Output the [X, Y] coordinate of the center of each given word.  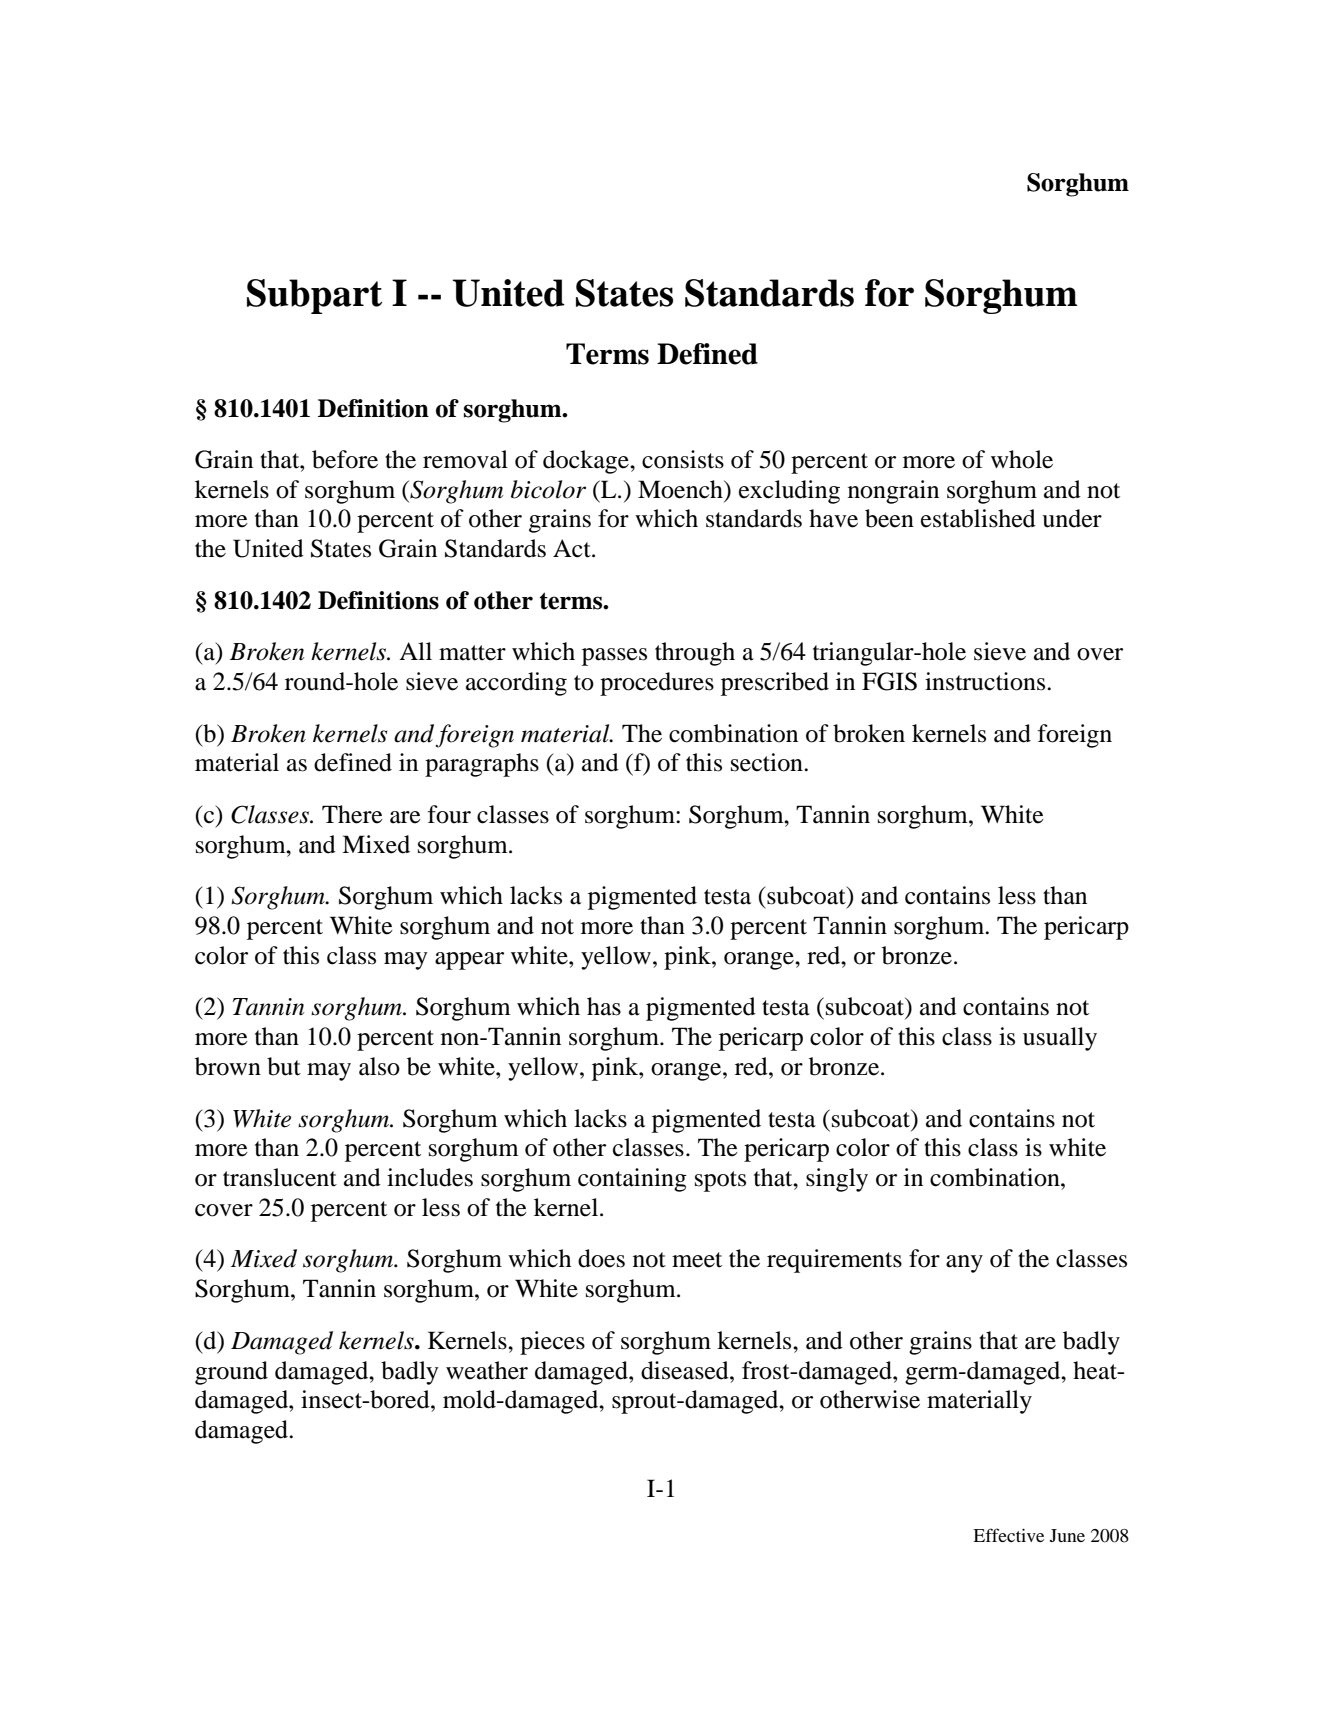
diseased [686, 1370]
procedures [657, 684]
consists [683, 459]
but [284, 1066]
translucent [280, 1177]
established [978, 518]
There [352, 814]
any [964, 1264]
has [604, 1006]
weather [487, 1370]
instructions [986, 681]
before [345, 459]
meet [697, 1260]
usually [1060, 1039]
